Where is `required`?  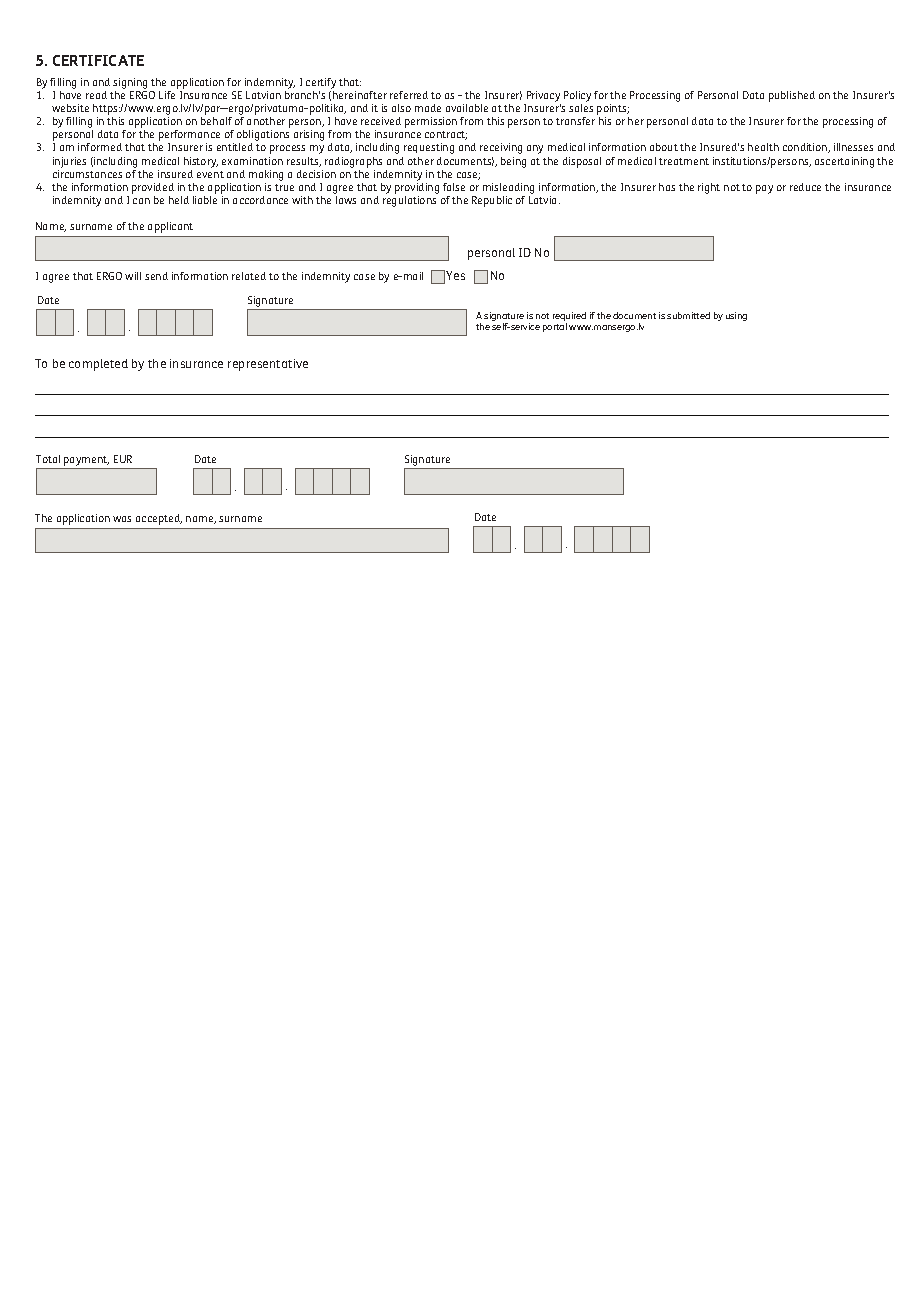 required is located at coordinates (569, 318).
